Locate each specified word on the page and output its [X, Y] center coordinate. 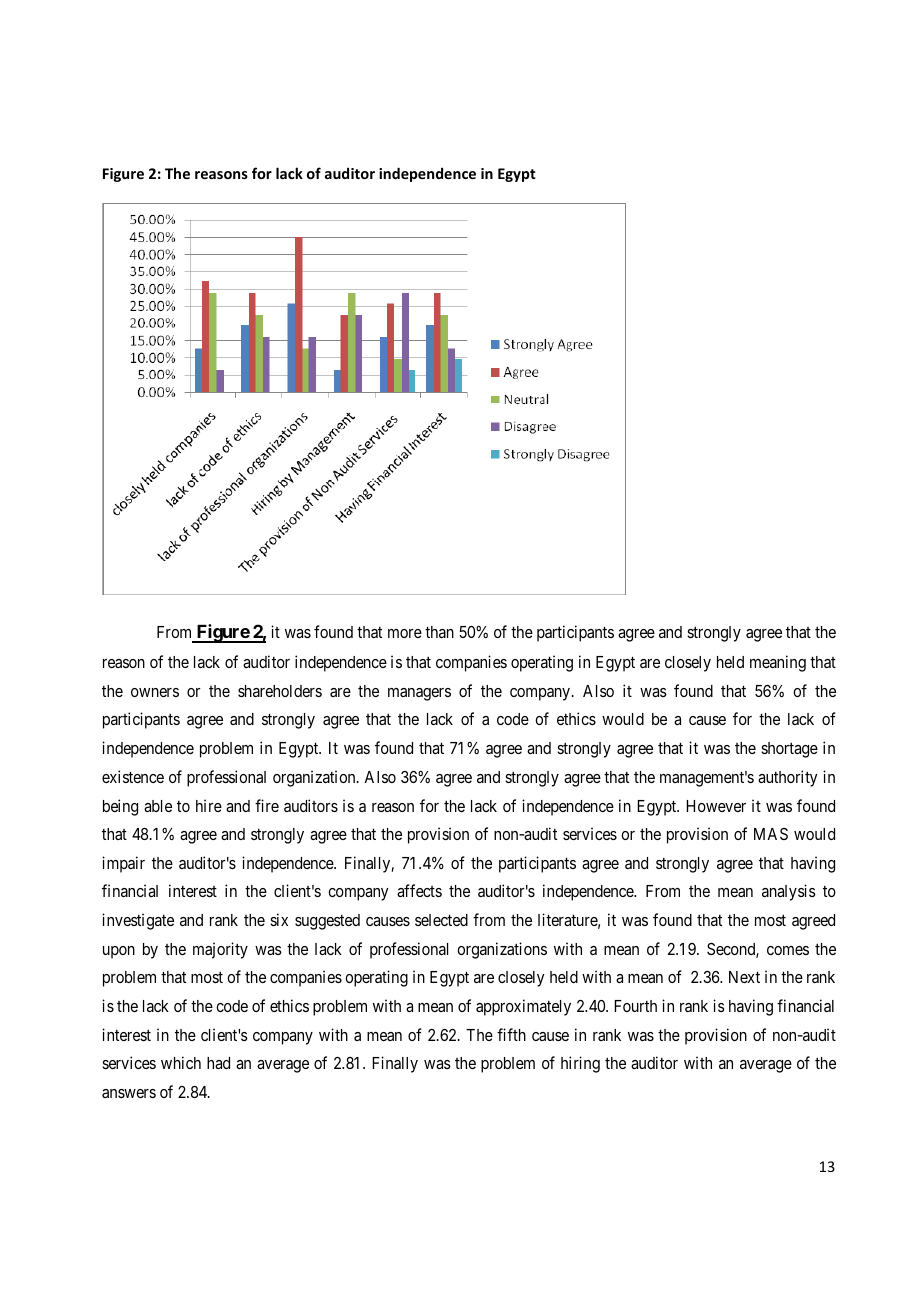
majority [220, 950]
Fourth [635, 1006]
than [439, 632]
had [218, 1063]
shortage [789, 750]
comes [788, 950]
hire [209, 805]
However [716, 806]
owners [155, 692]
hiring [580, 1064]
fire [267, 805]
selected [441, 920]
